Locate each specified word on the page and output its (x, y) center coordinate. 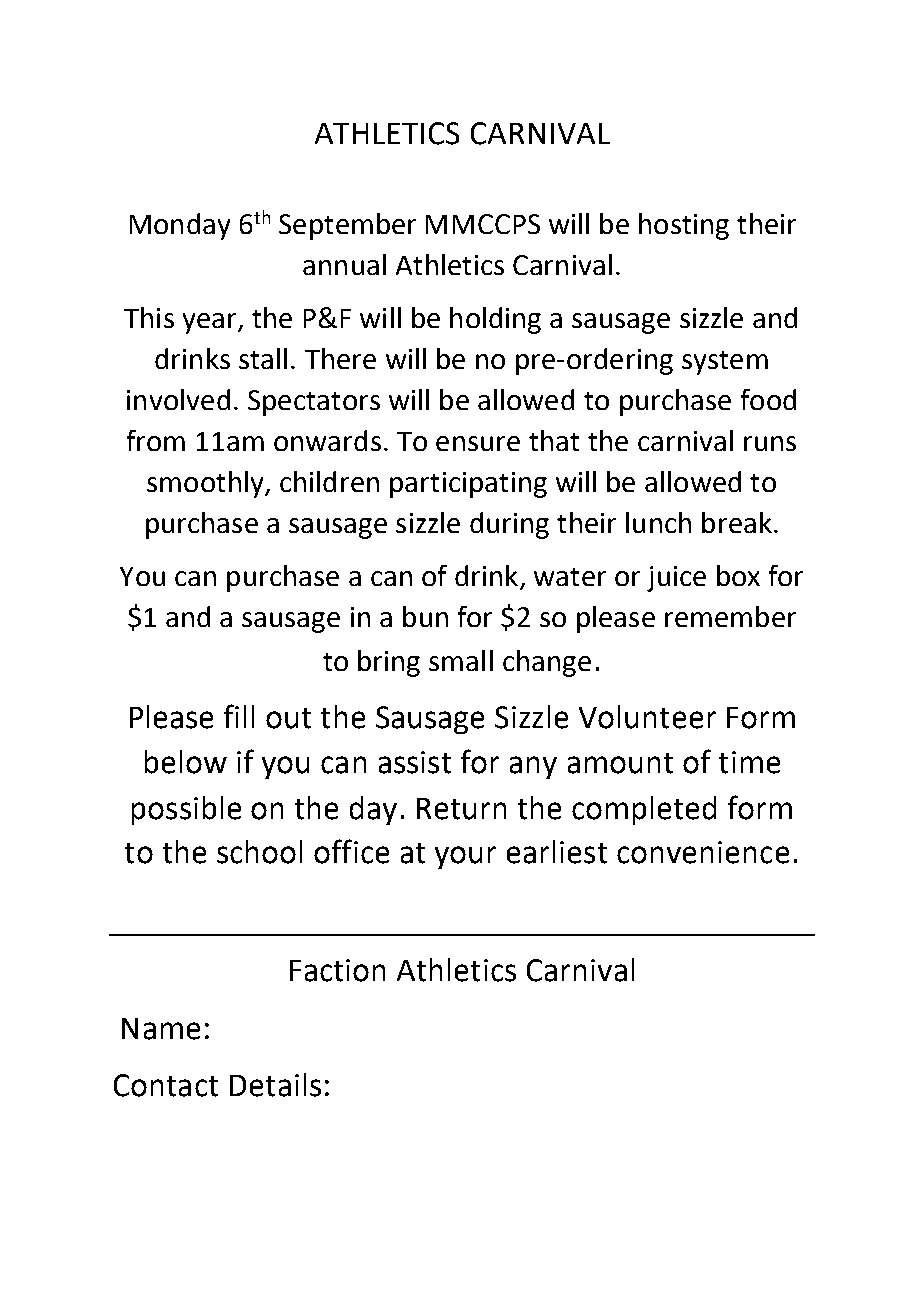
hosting (684, 226)
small (461, 660)
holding (495, 320)
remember (730, 616)
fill (239, 716)
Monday (180, 226)
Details (275, 1085)
